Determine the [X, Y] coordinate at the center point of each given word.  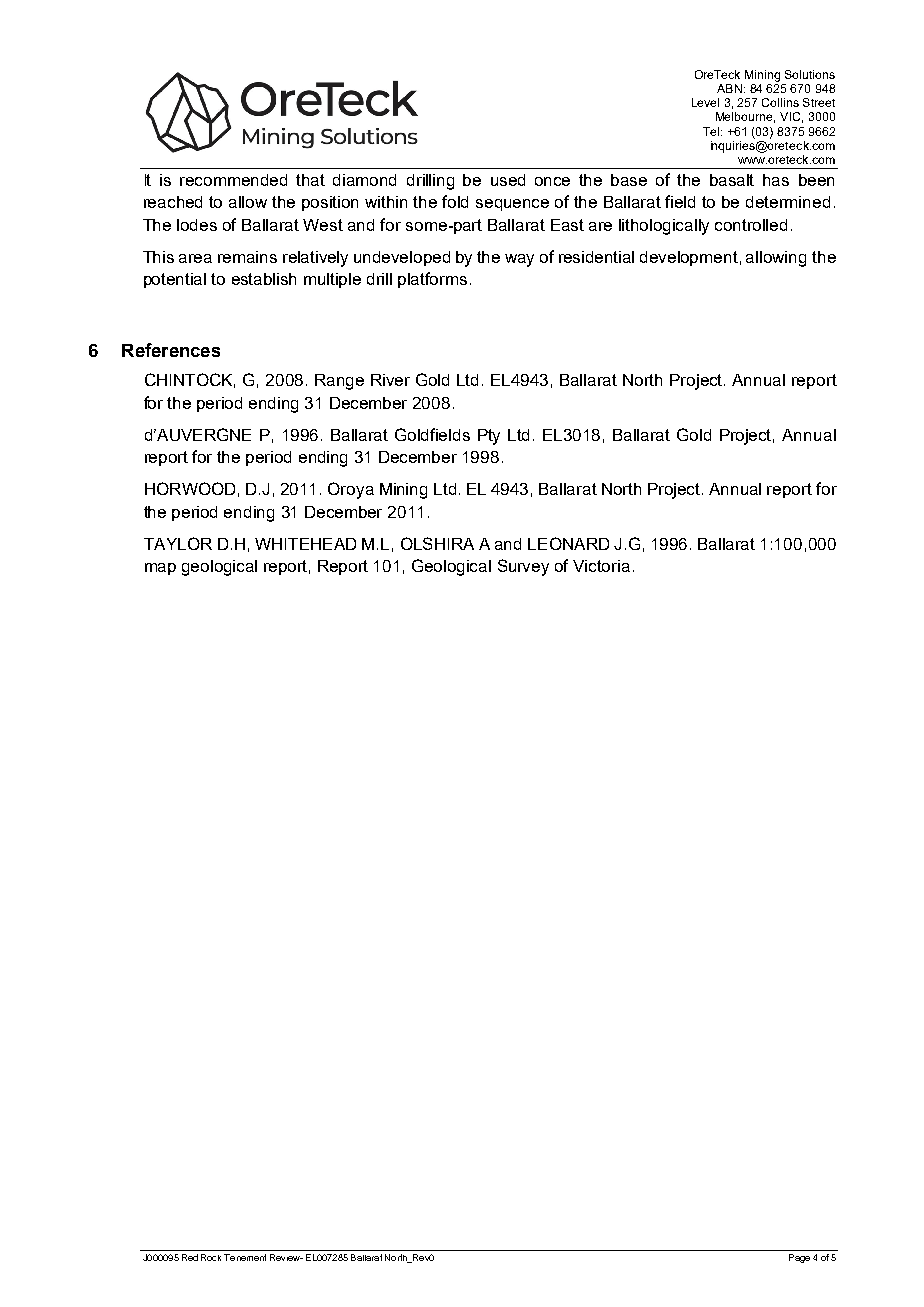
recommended [233, 180]
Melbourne [745, 117]
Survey [523, 567]
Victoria [601, 566]
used [508, 180]
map [160, 569]
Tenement [245, 1257]
